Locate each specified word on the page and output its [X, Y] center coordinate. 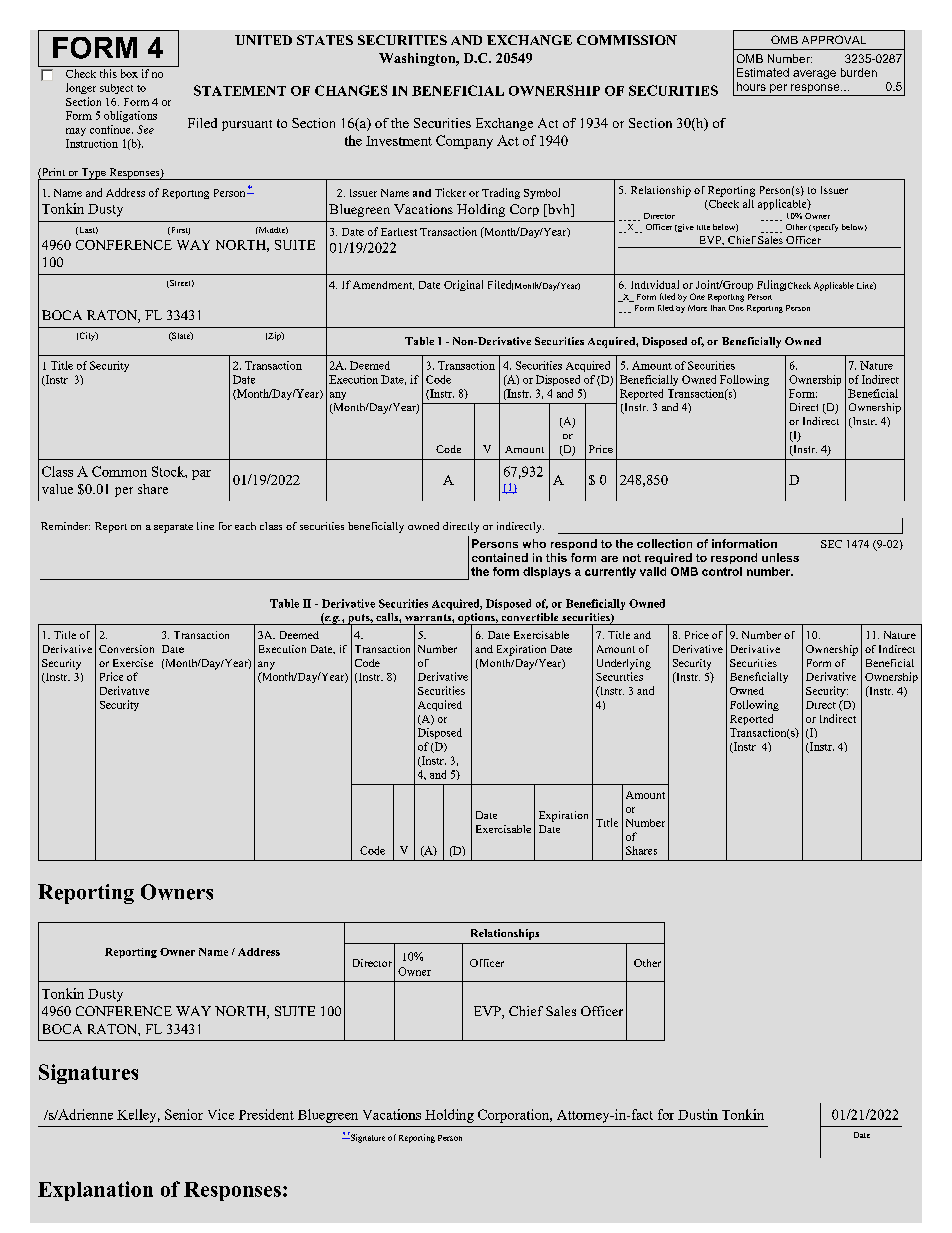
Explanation [95, 1191]
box [129, 73]
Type [94, 174]
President [266, 1114]
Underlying [624, 664]
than [718, 308]
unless [780, 557]
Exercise [133, 663]
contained [500, 557]
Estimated [763, 72]
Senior [184, 1114]
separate [173, 528]
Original [463, 285]
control [722, 571]
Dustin [698, 1114]
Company [464, 142]
